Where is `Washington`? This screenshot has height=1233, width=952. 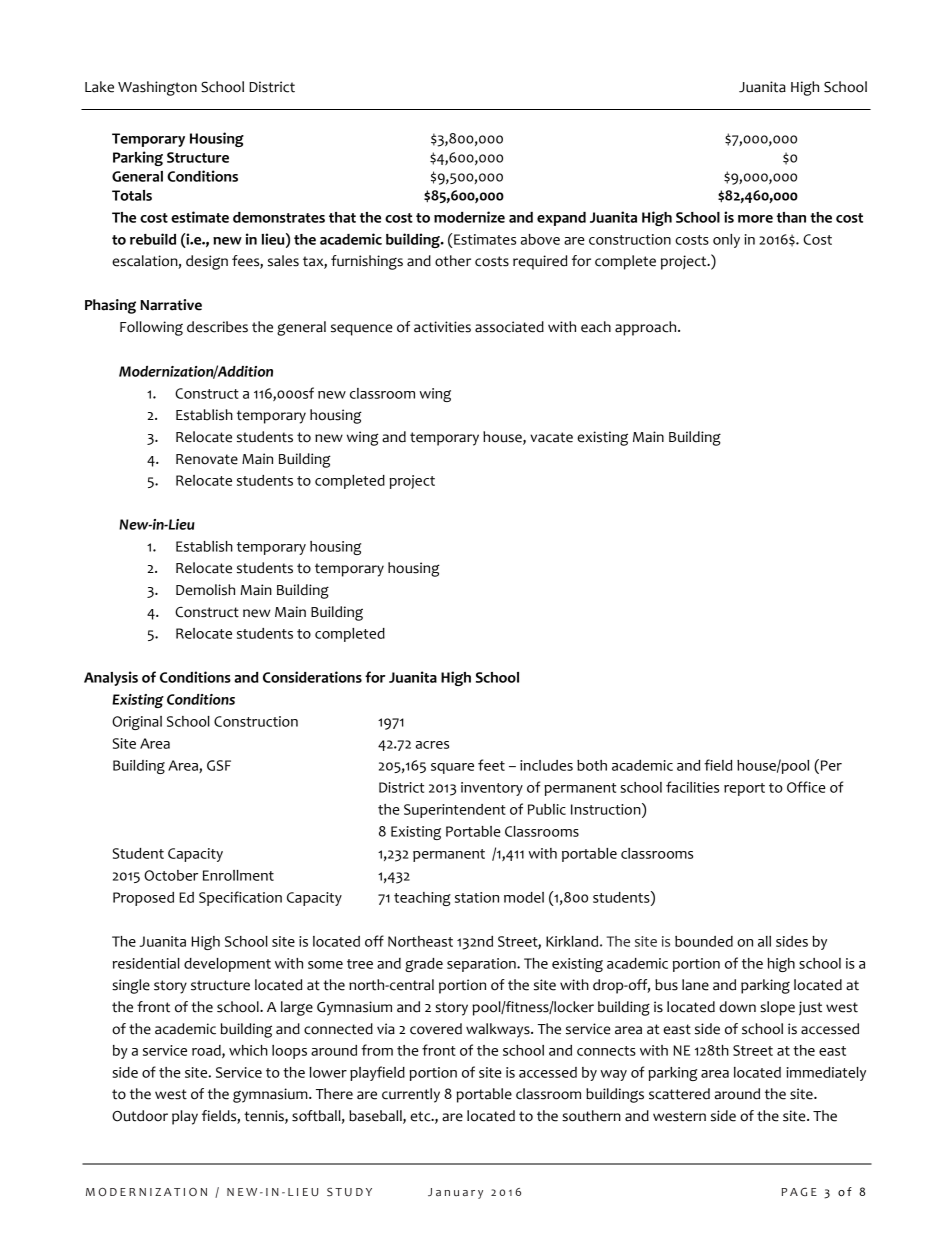
Washington is located at coordinates (157, 88).
